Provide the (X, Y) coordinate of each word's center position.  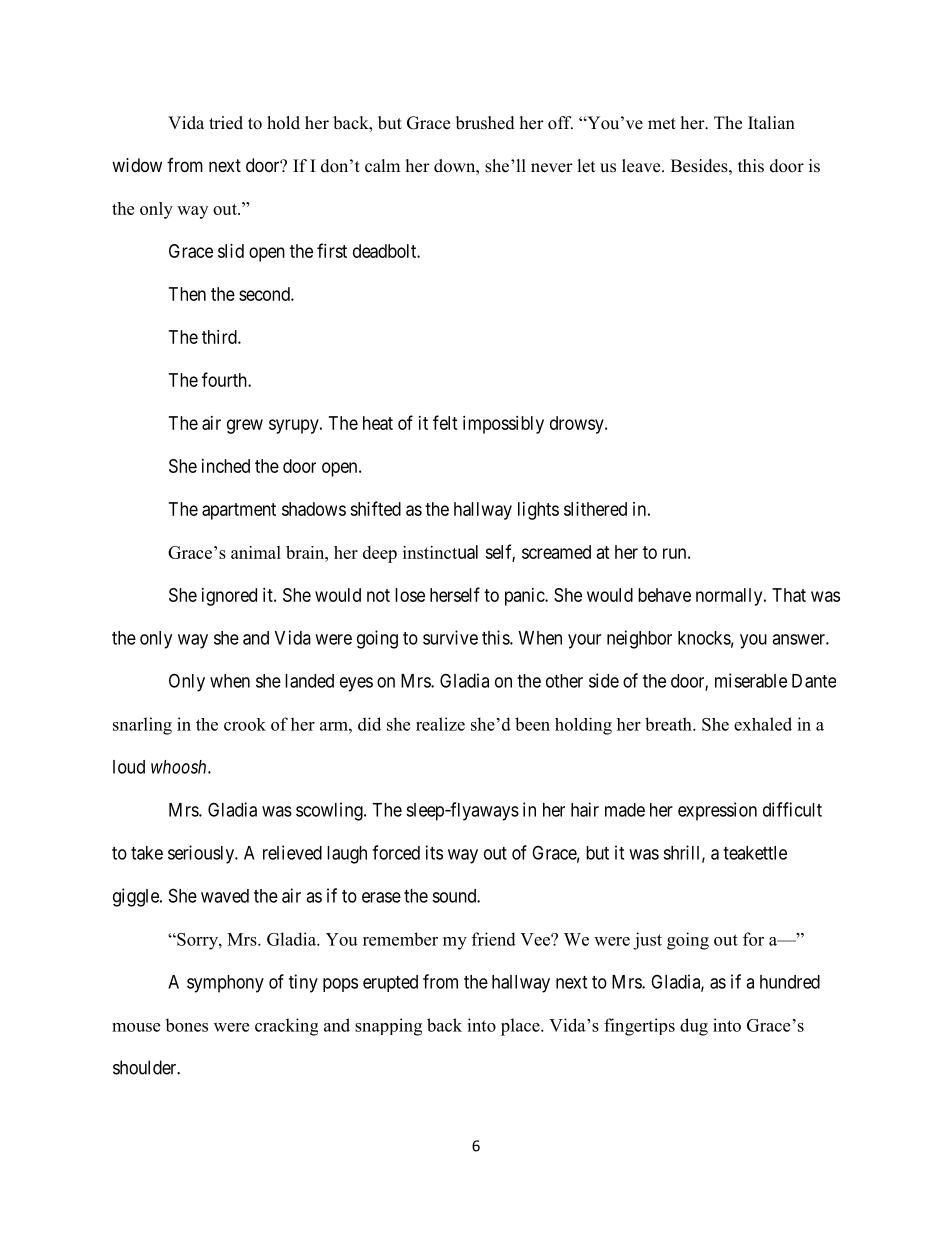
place (521, 1027)
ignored (229, 597)
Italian (771, 122)
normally (730, 597)
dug (694, 1027)
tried (226, 123)
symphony (225, 984)
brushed (485, 123)
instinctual (440, 552)
